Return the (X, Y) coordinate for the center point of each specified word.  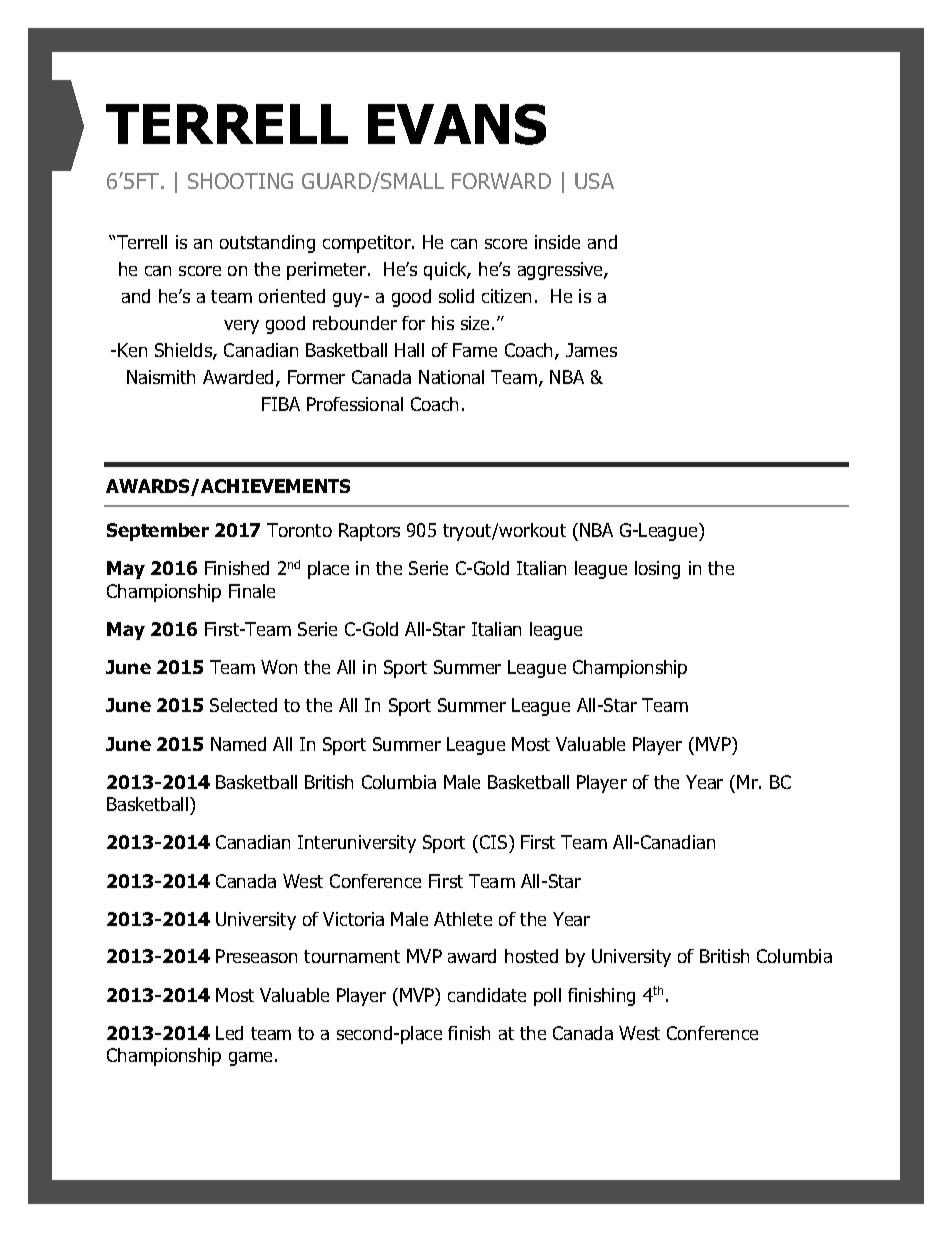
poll (547, 997)
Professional (355, 404)
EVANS (457, 124)
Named (238, 744)
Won (279, 667)
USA (594, 181)
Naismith (161, 377)
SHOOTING (240, 181)
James (591, 350)
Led (229, 1033)
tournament (352, 956)
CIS (493, 844)
